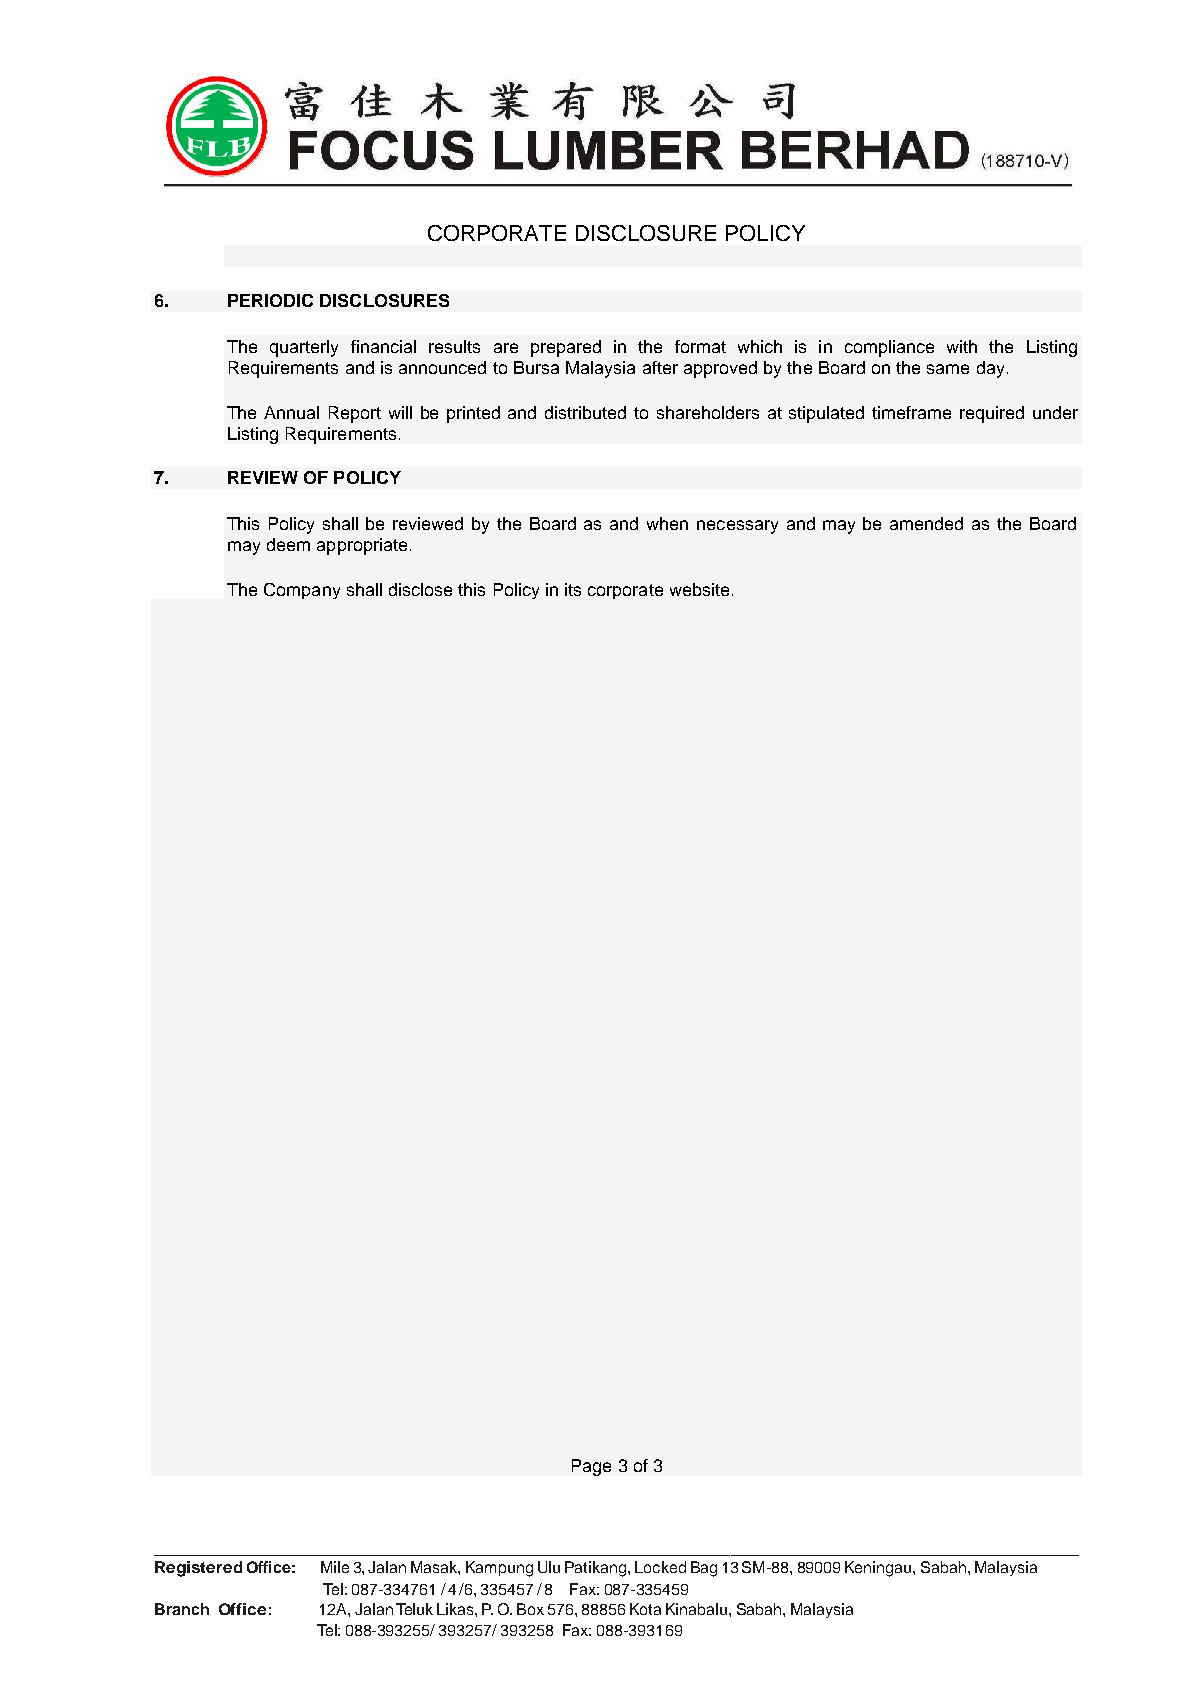 The image size is (1199, 1695). I want to click on prepared, so click(566, 348).
